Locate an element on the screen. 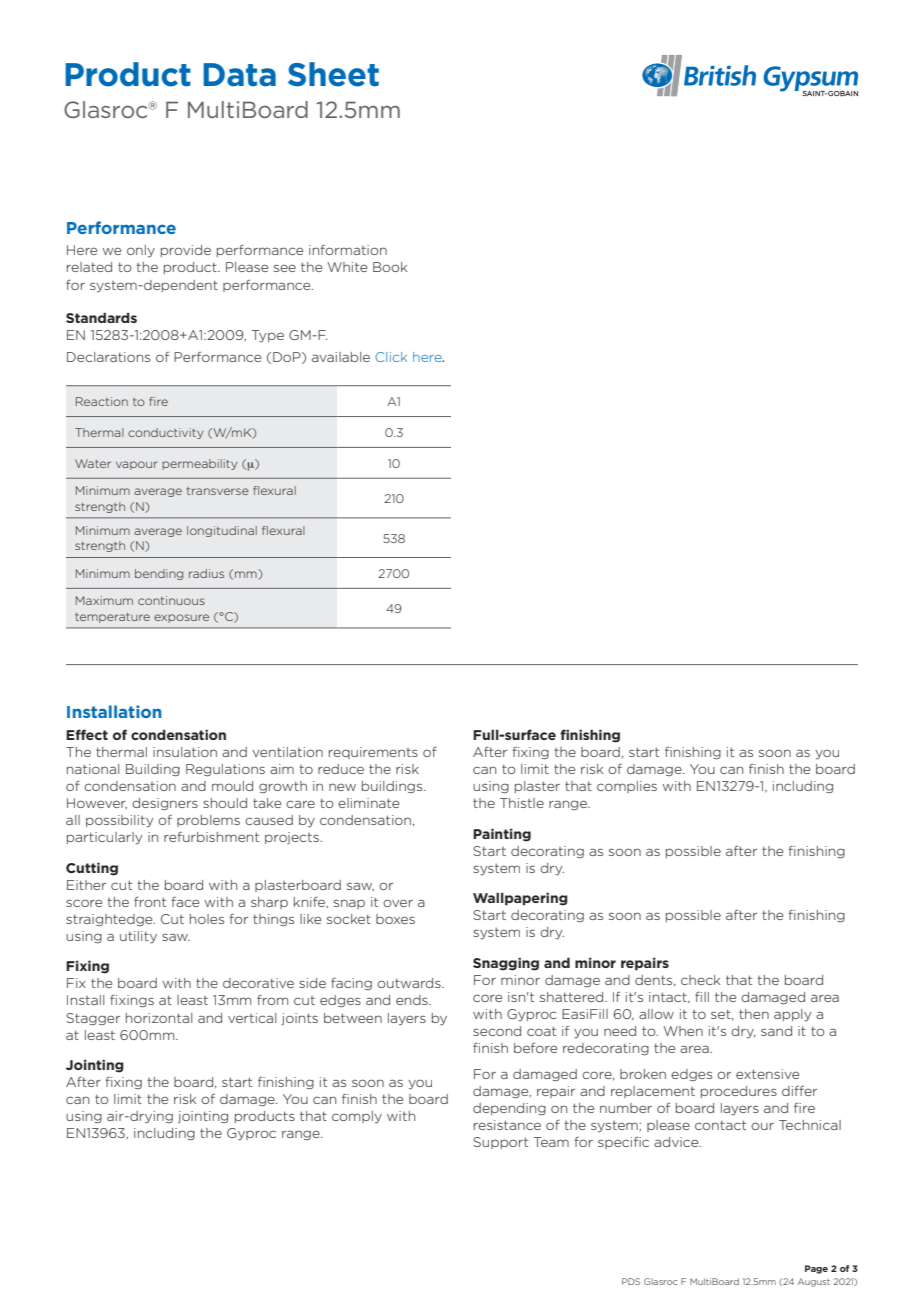 This screenshot has width=924, height=1308. Book is located at coordinates (390, 267).
